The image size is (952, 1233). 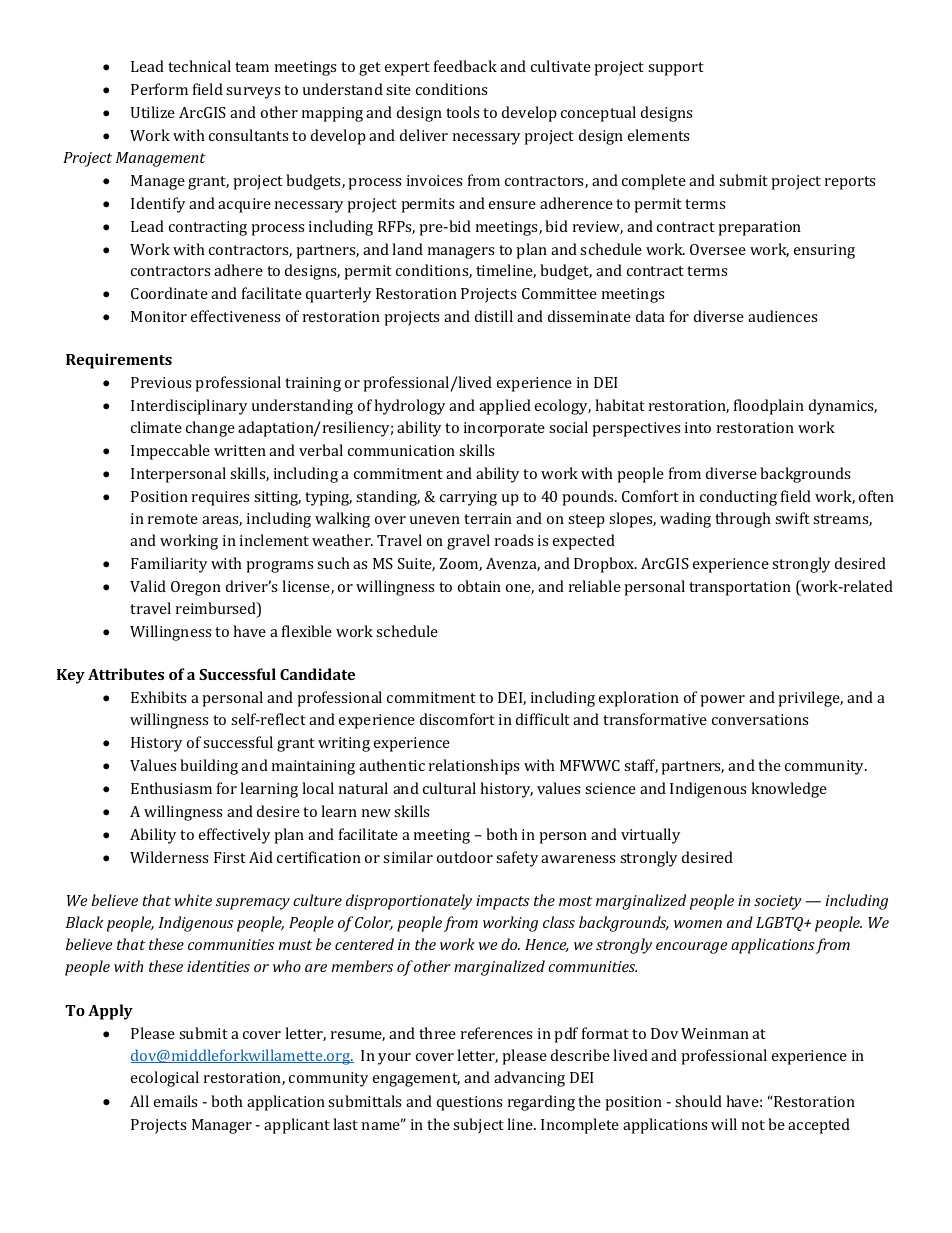 What do you see at coordinates (676, 69) in the page?
I see `support` at bounding box center [676, 69].
